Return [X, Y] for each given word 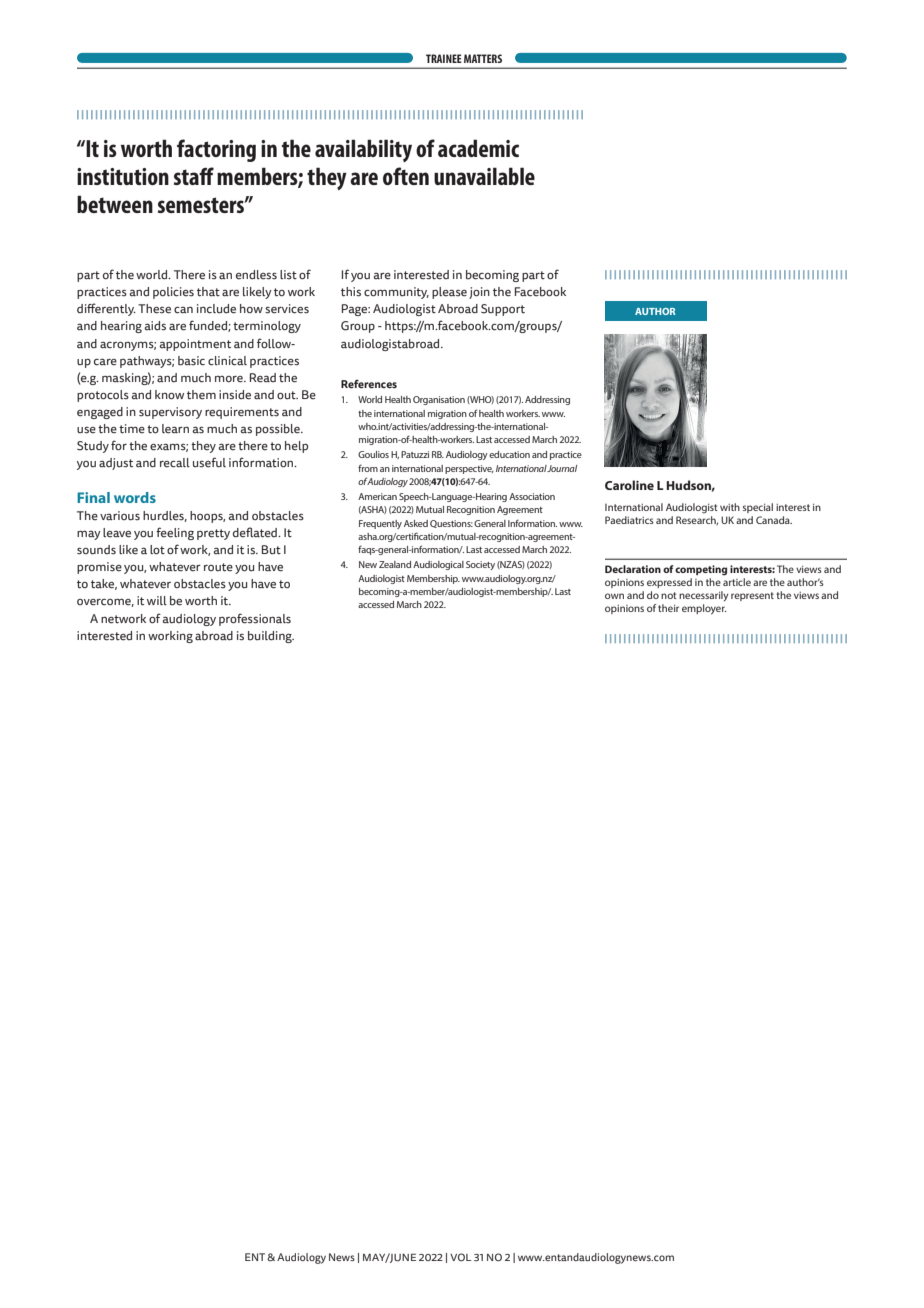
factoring [216, 150]
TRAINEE [444, 58]
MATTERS [483, 58]
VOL [460, 1257]
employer [704, 609]
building [271, 637]
